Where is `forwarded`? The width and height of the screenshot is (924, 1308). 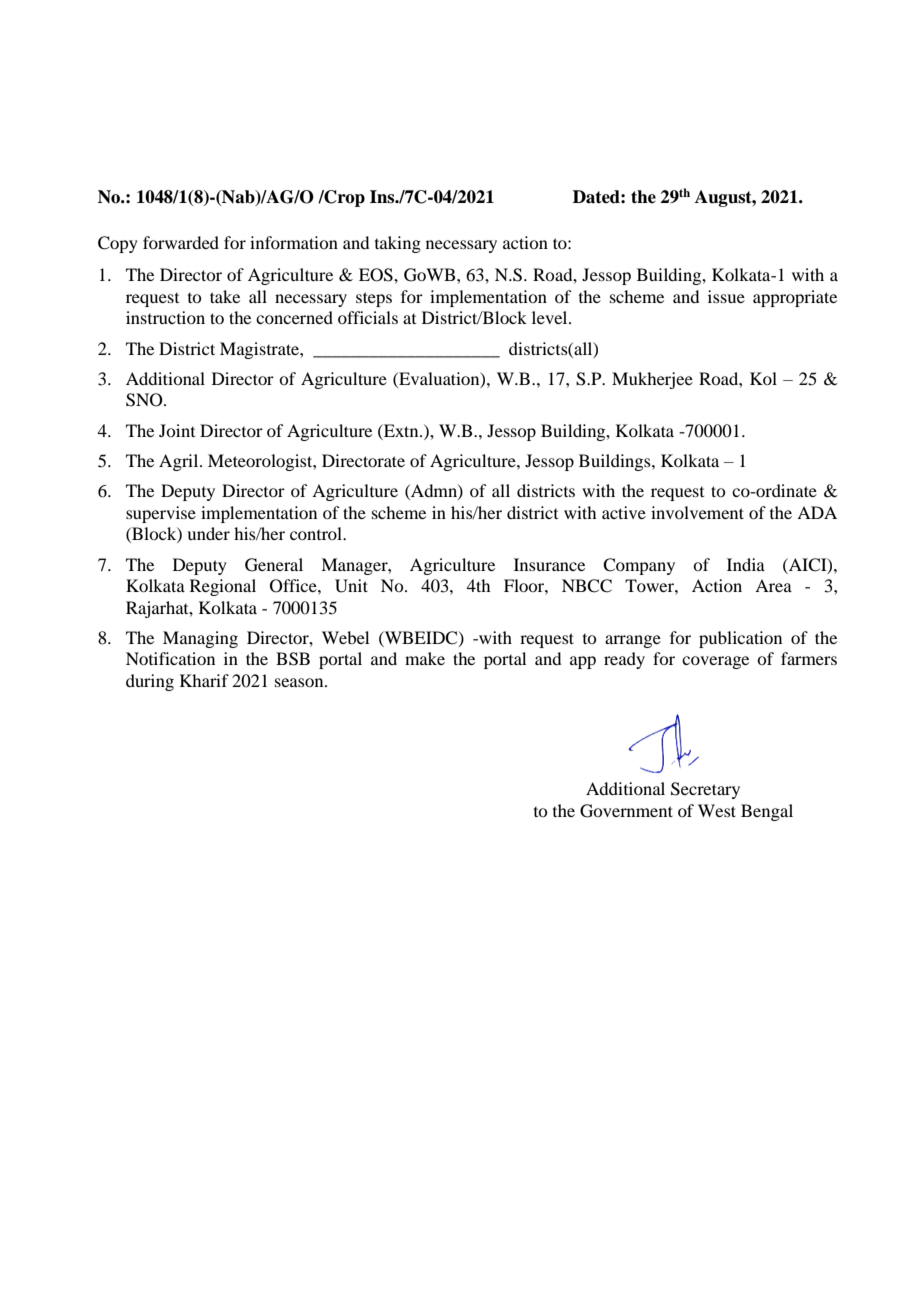
forwarded is located at coordinates (181, 242).
